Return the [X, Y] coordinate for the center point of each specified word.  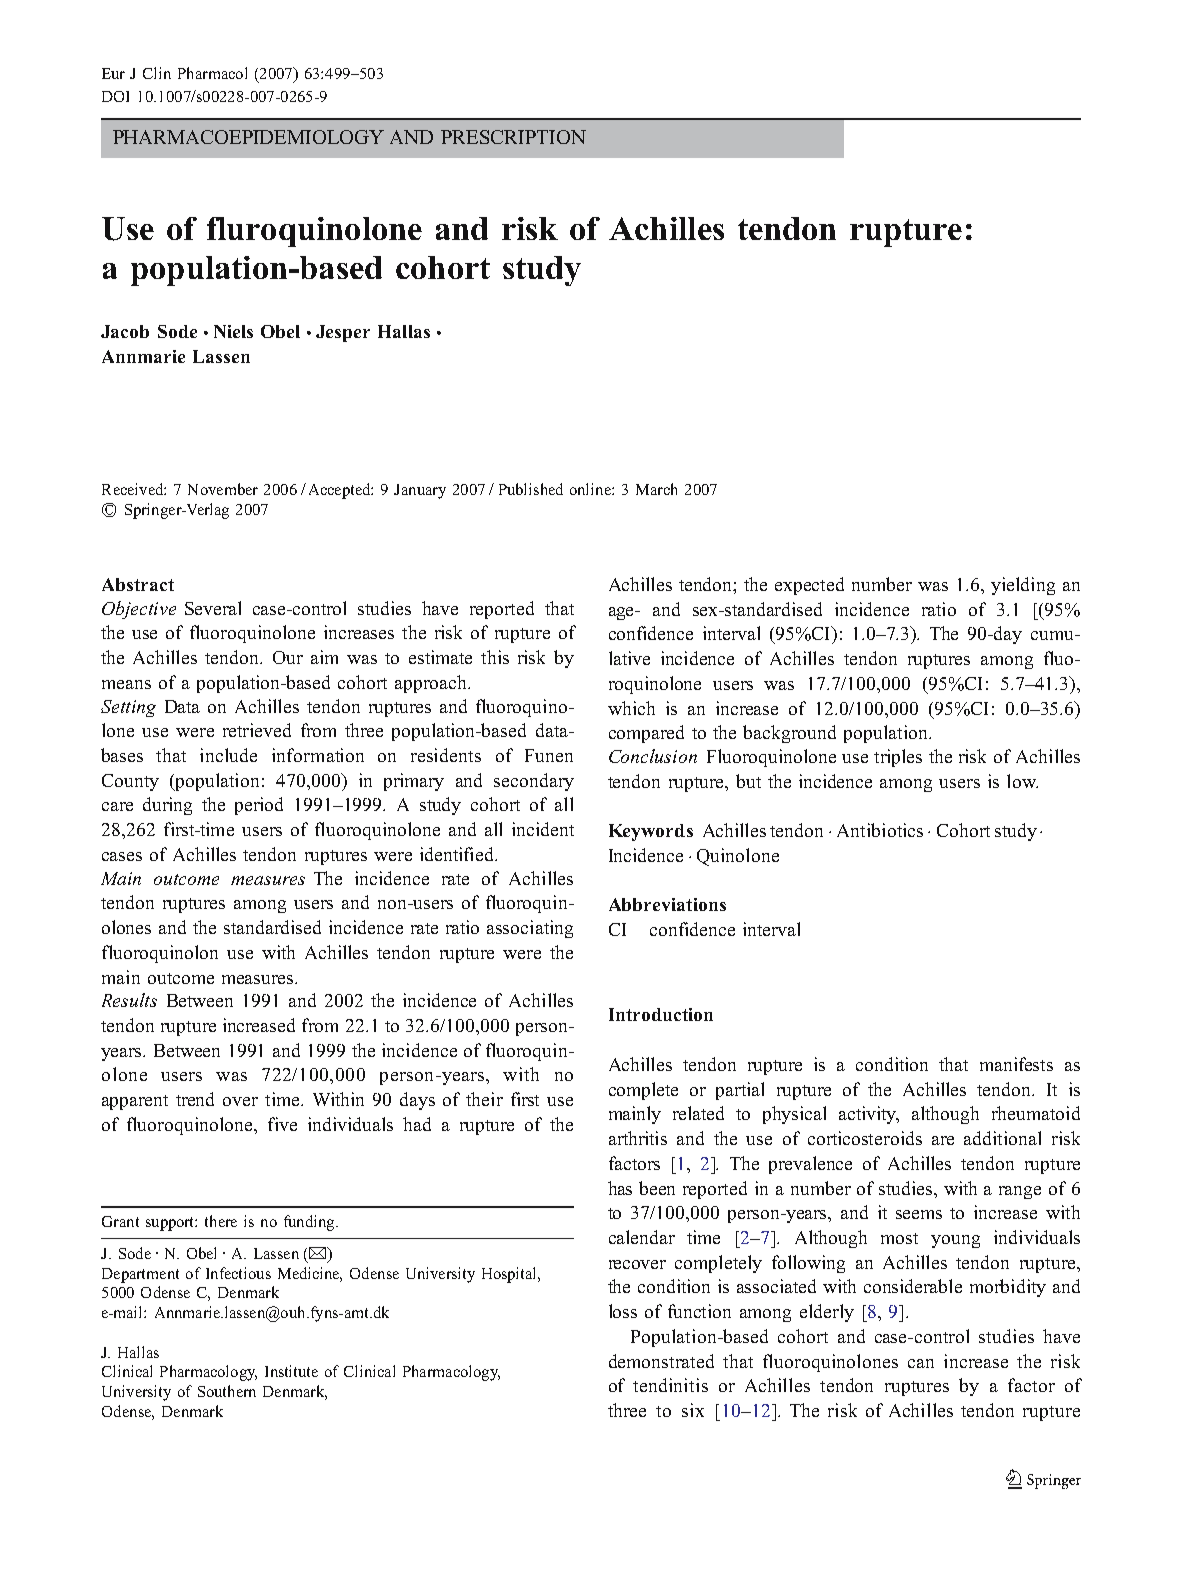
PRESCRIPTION [513, 137]
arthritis [638, 1138]
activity [869, 1115]
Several [213, 608]
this [495, 657]
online [591, 489]
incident [543, 829]
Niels [233, 331]
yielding [1023, 586]
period [259, 806]
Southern [227, 1391]
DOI [115, 96]
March [656, 489]
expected [809, 586]
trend [195, 1099]
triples [898, 758]
